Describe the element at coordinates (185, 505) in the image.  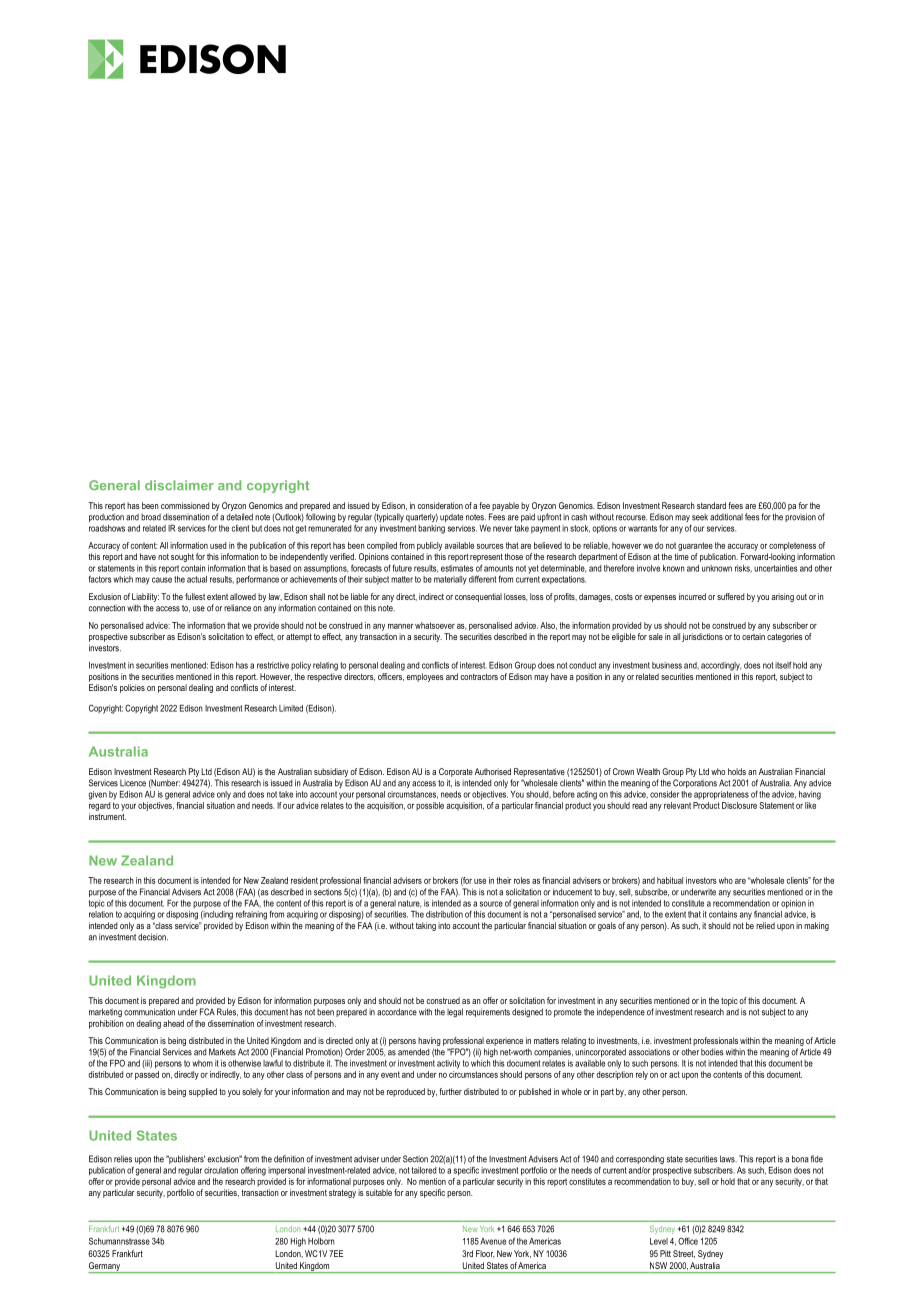
I see `commissioned` at that location.
